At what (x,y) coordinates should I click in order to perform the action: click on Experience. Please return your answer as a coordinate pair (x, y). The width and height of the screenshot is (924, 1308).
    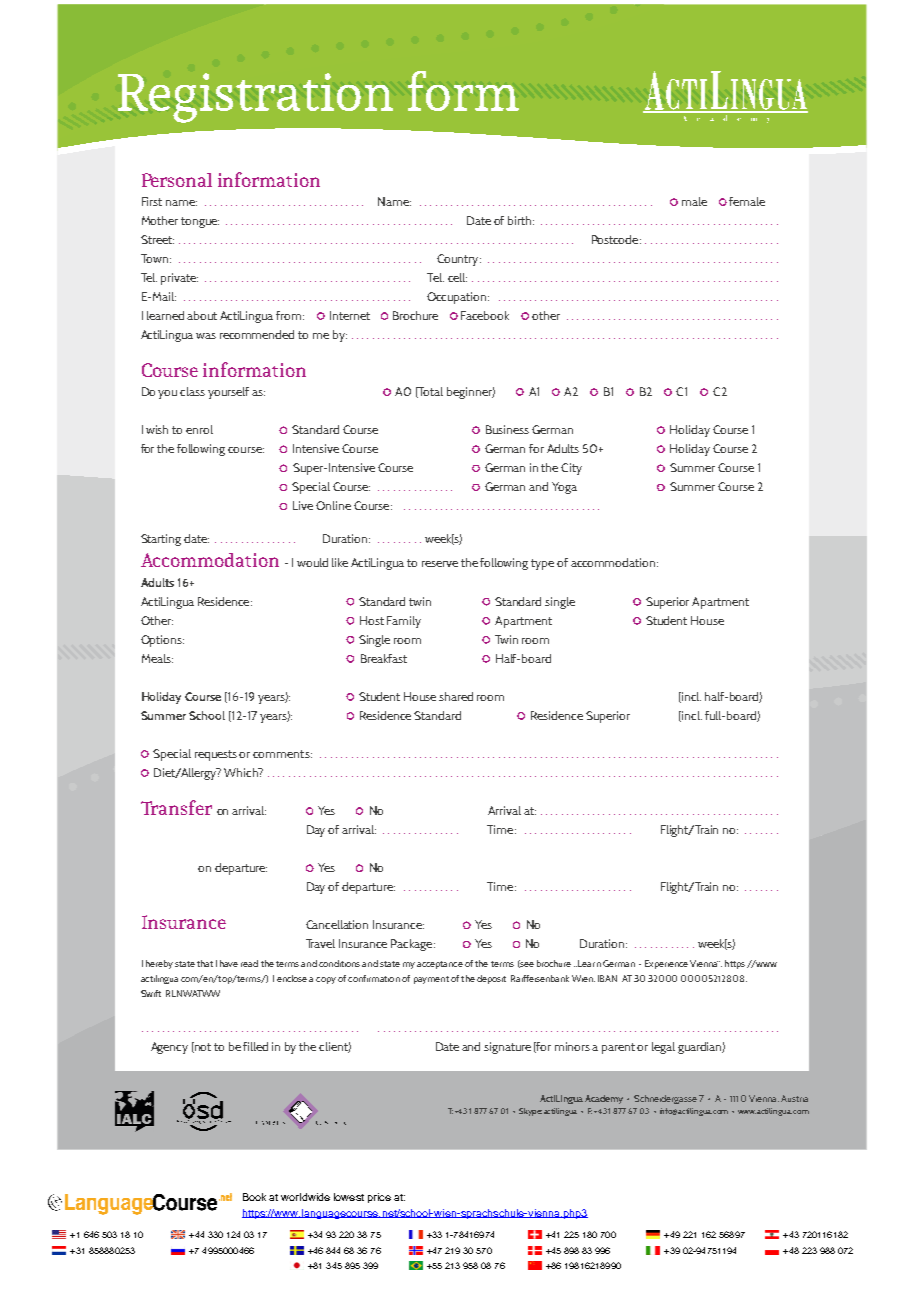
    Looking at the image, I should click on (666, 964).
